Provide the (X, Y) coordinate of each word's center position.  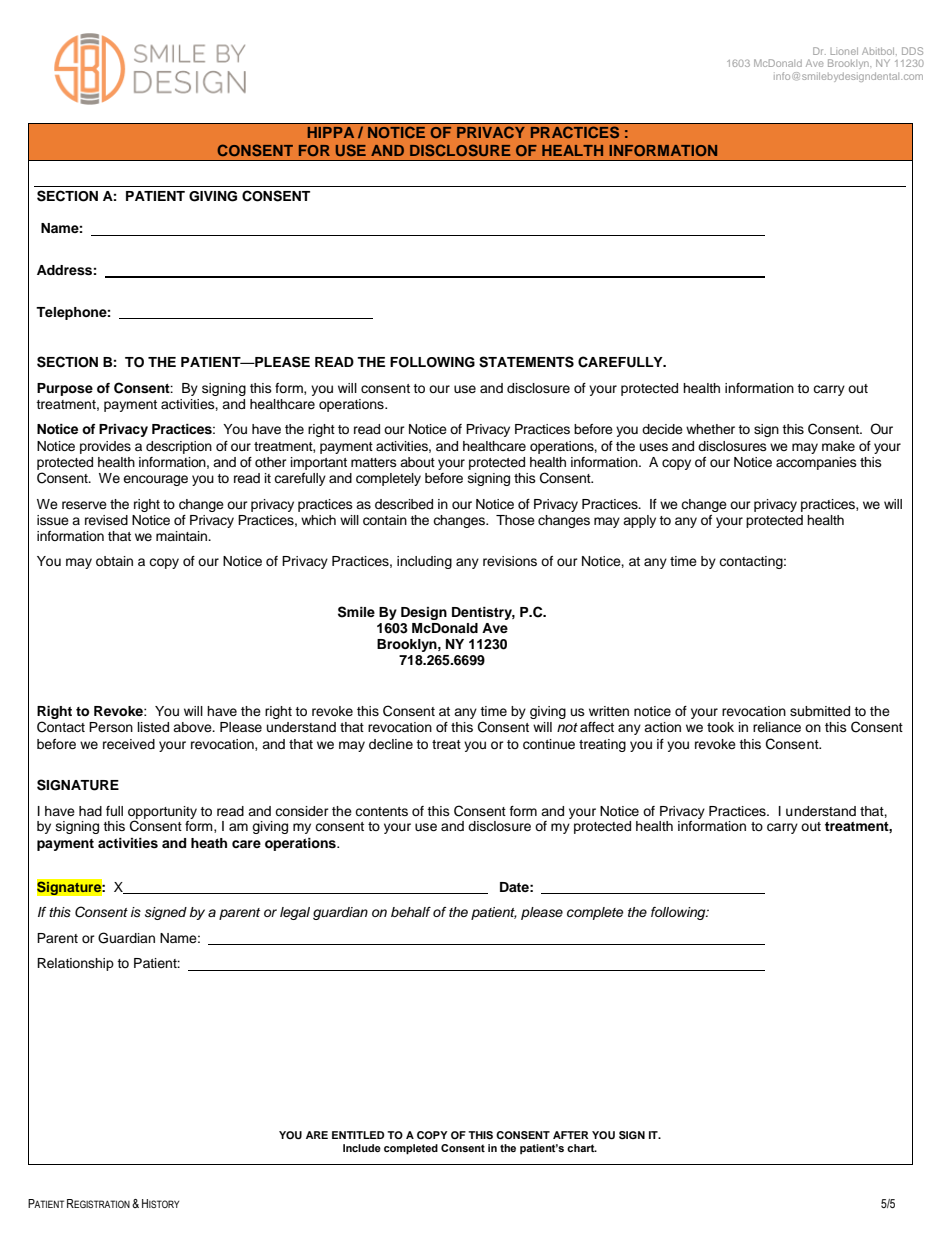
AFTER (571, 1135)
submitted (820, 711)
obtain (114, 561)
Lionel (844, 51)
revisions (510, 561)
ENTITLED (358, 1135)
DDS (912, 51)
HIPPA (331, 132)
